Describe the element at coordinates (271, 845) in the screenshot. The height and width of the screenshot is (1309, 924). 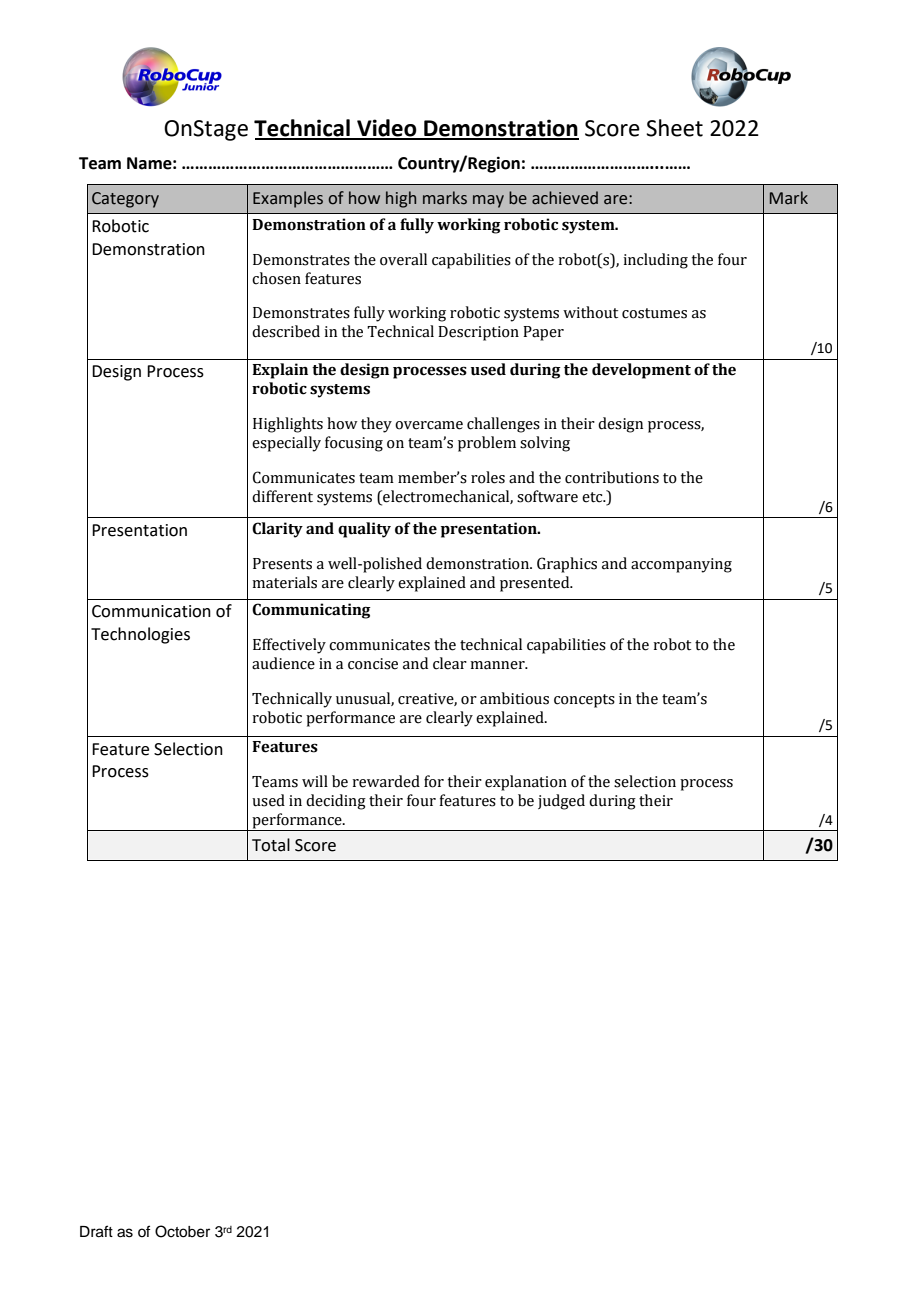
I see `Total` at that location.
